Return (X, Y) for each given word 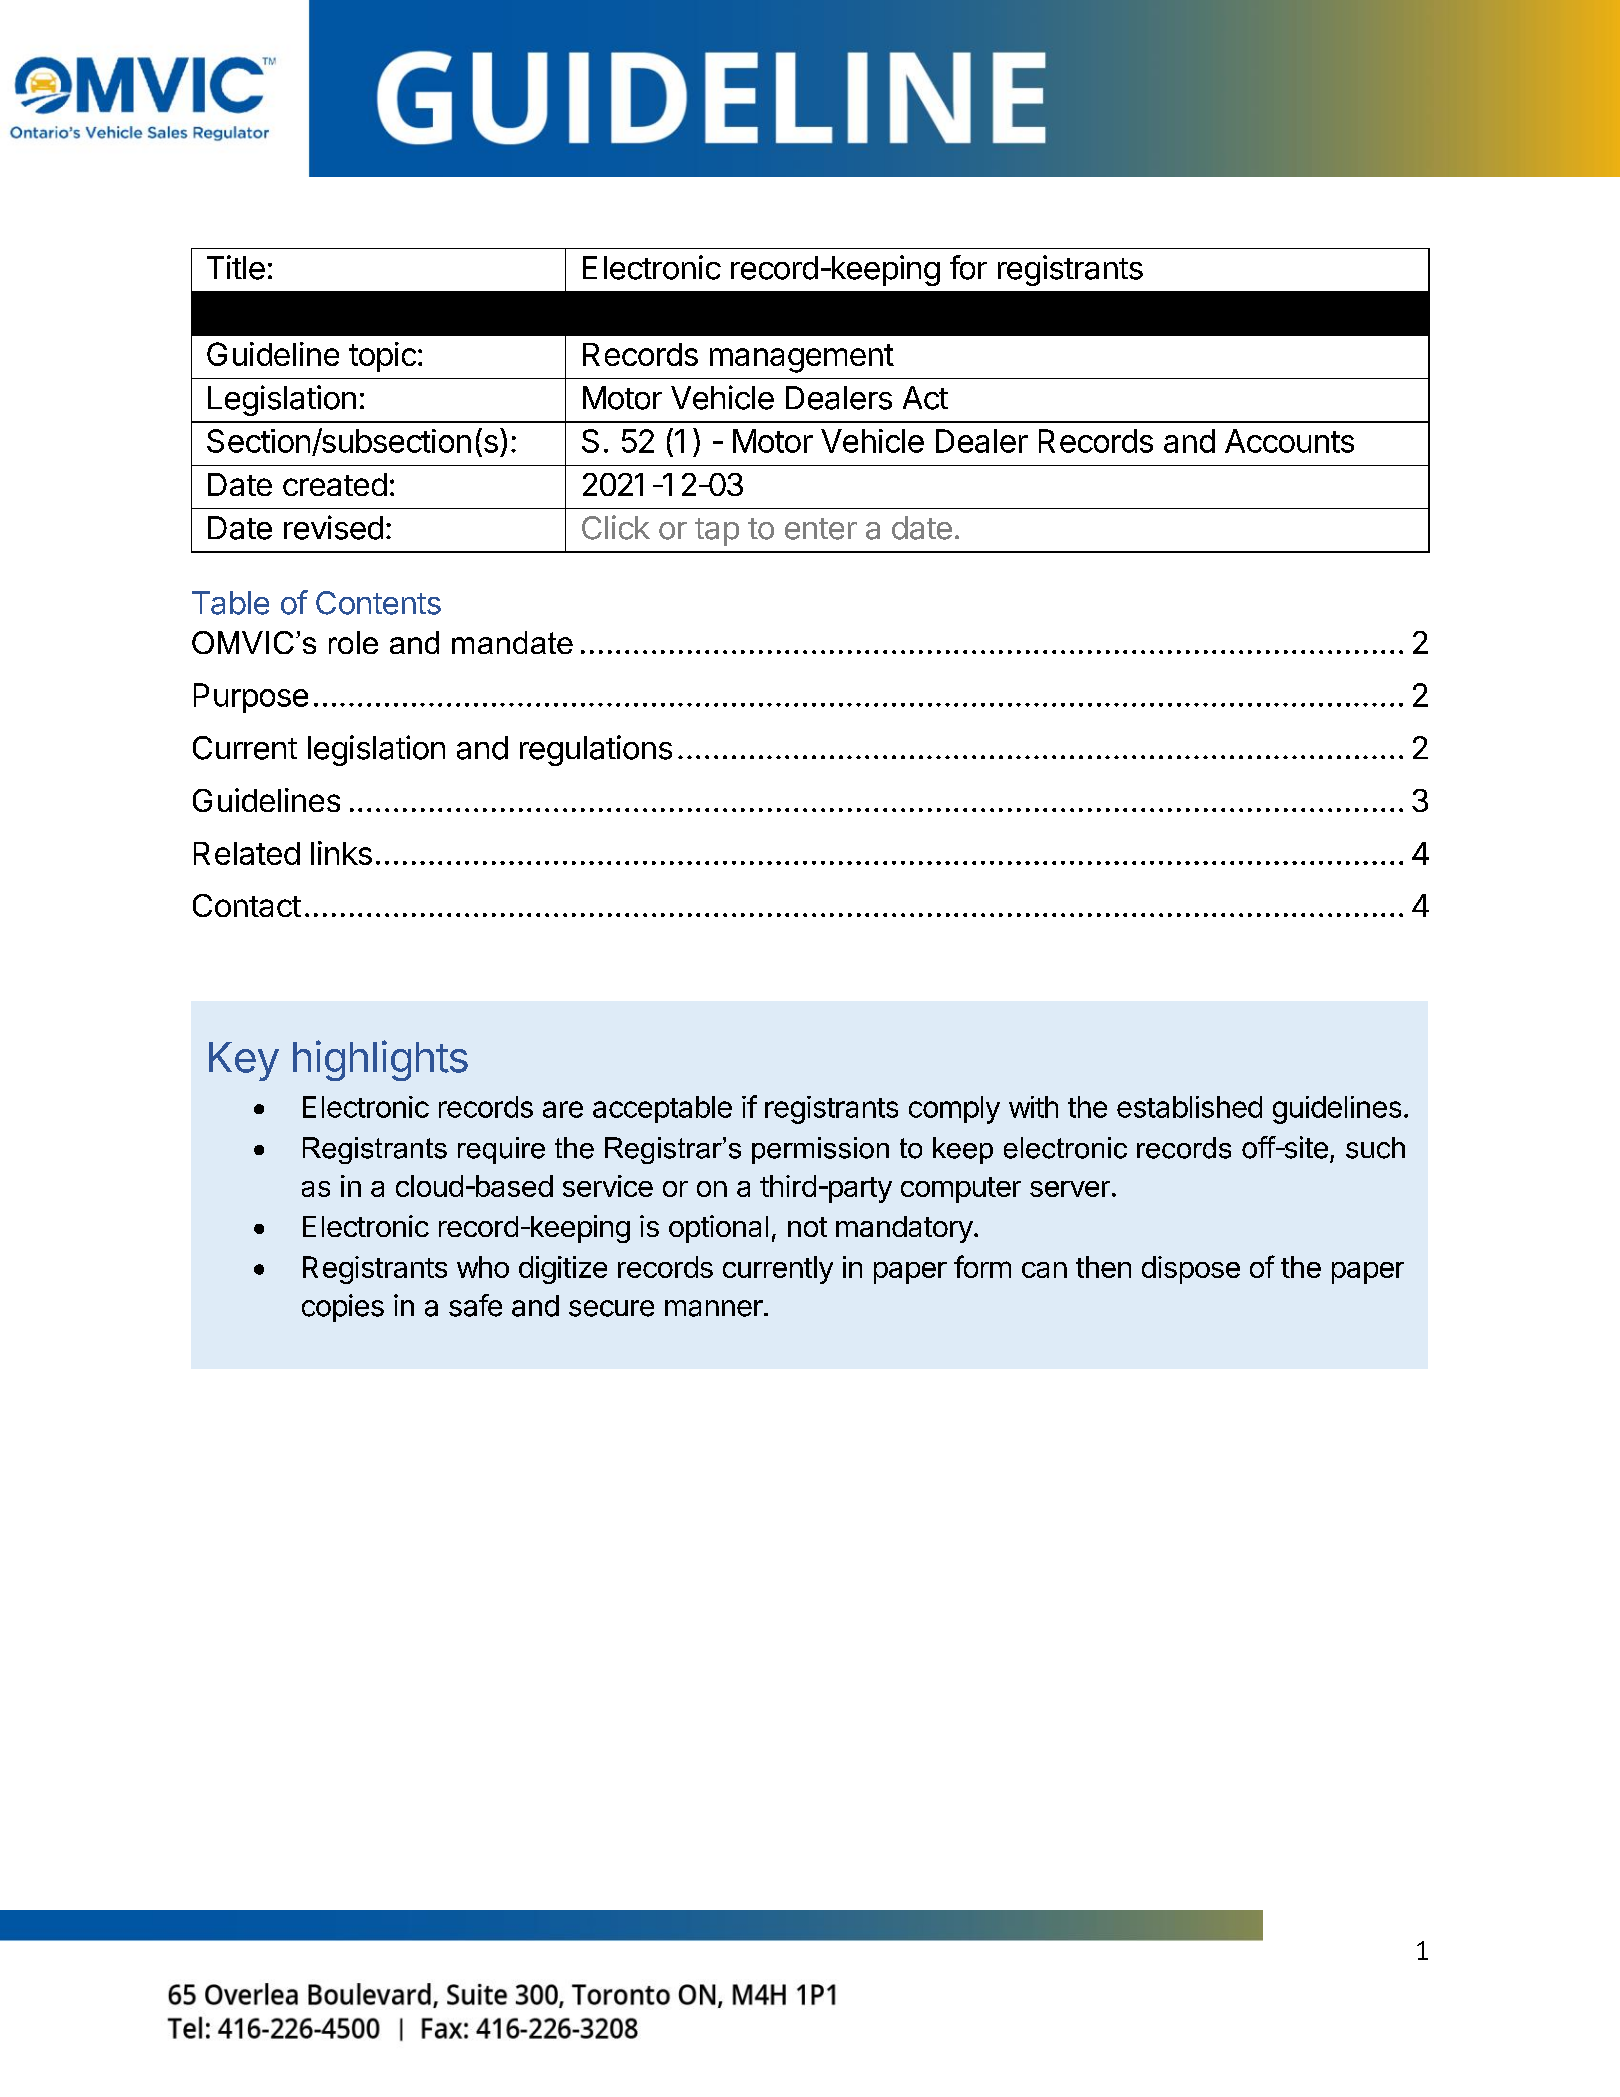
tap (717, 532)
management (802, 358)
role (353, 642)
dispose (1191, 1270)
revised (333, 527)
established (1189, 1107)
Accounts (1289, 441)
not (807, 1227)
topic (382, 357)
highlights (380, 1060)
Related (247, 853)
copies (343, 1308)
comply (954, 1110)
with (1033, 1107)
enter (821, 529)
